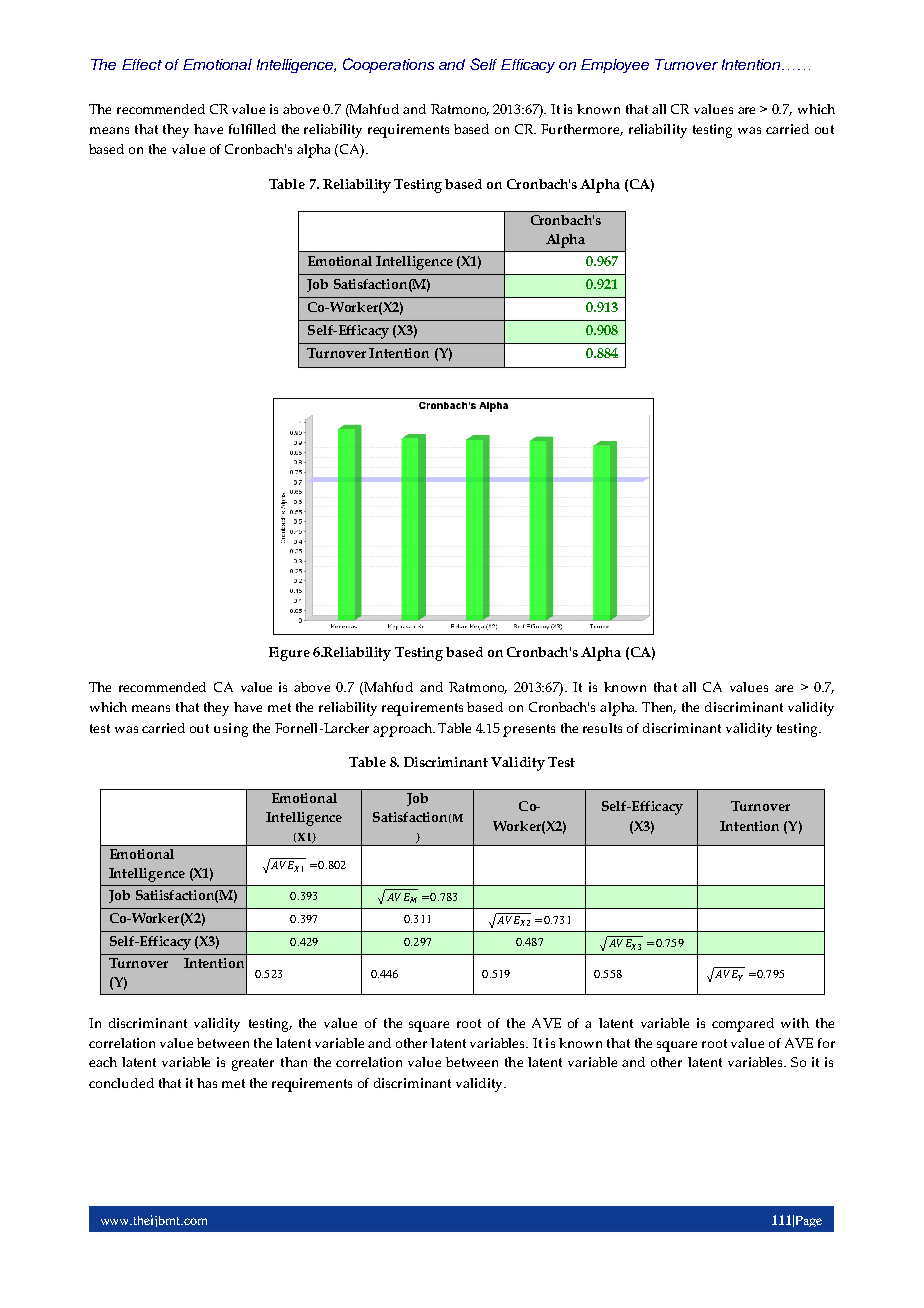  Describe the element at coordinates (289, 654) in the screenshot. I see `Figure` at that location.
